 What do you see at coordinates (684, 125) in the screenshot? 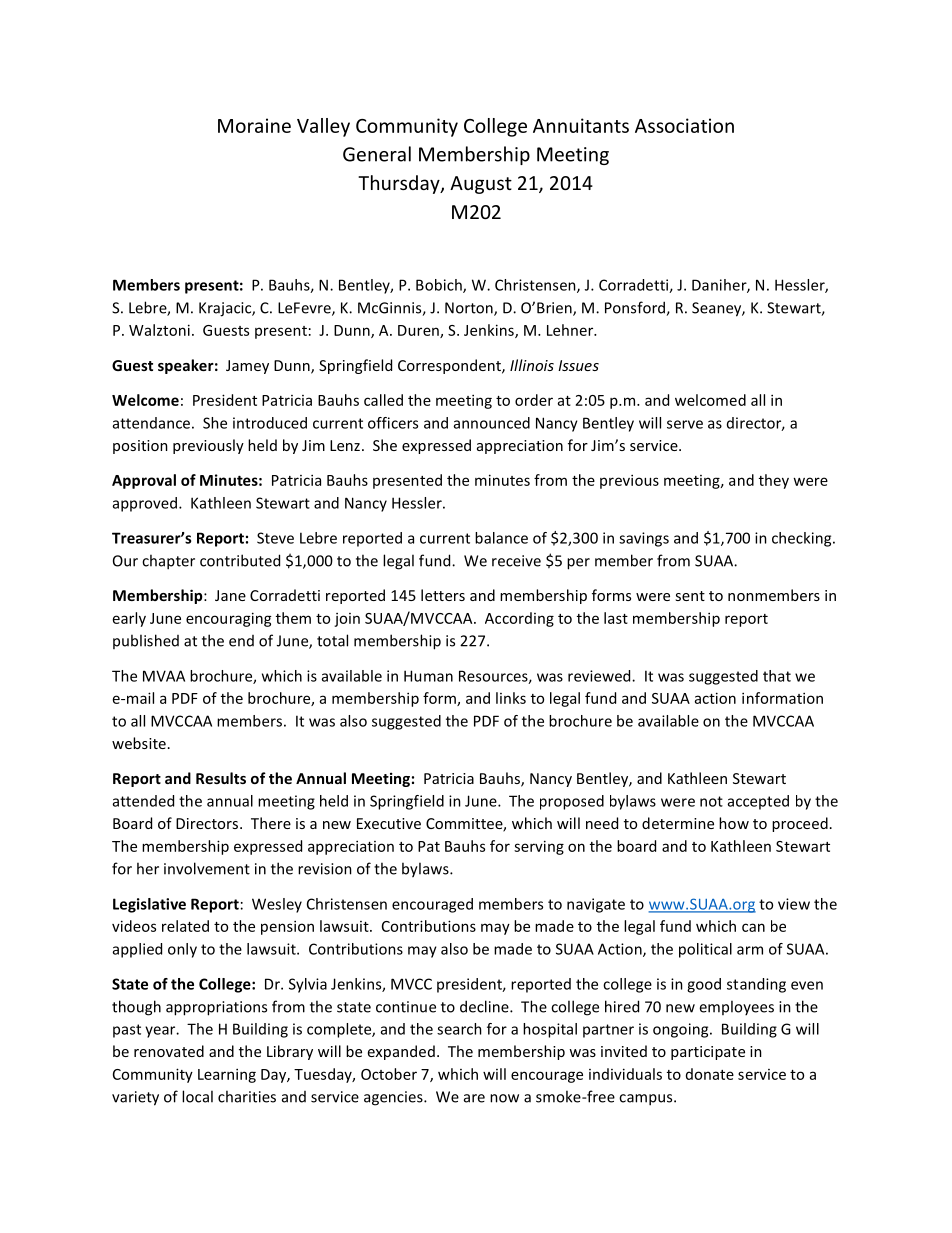
I see `Association` at bounding box center [684, 125].
